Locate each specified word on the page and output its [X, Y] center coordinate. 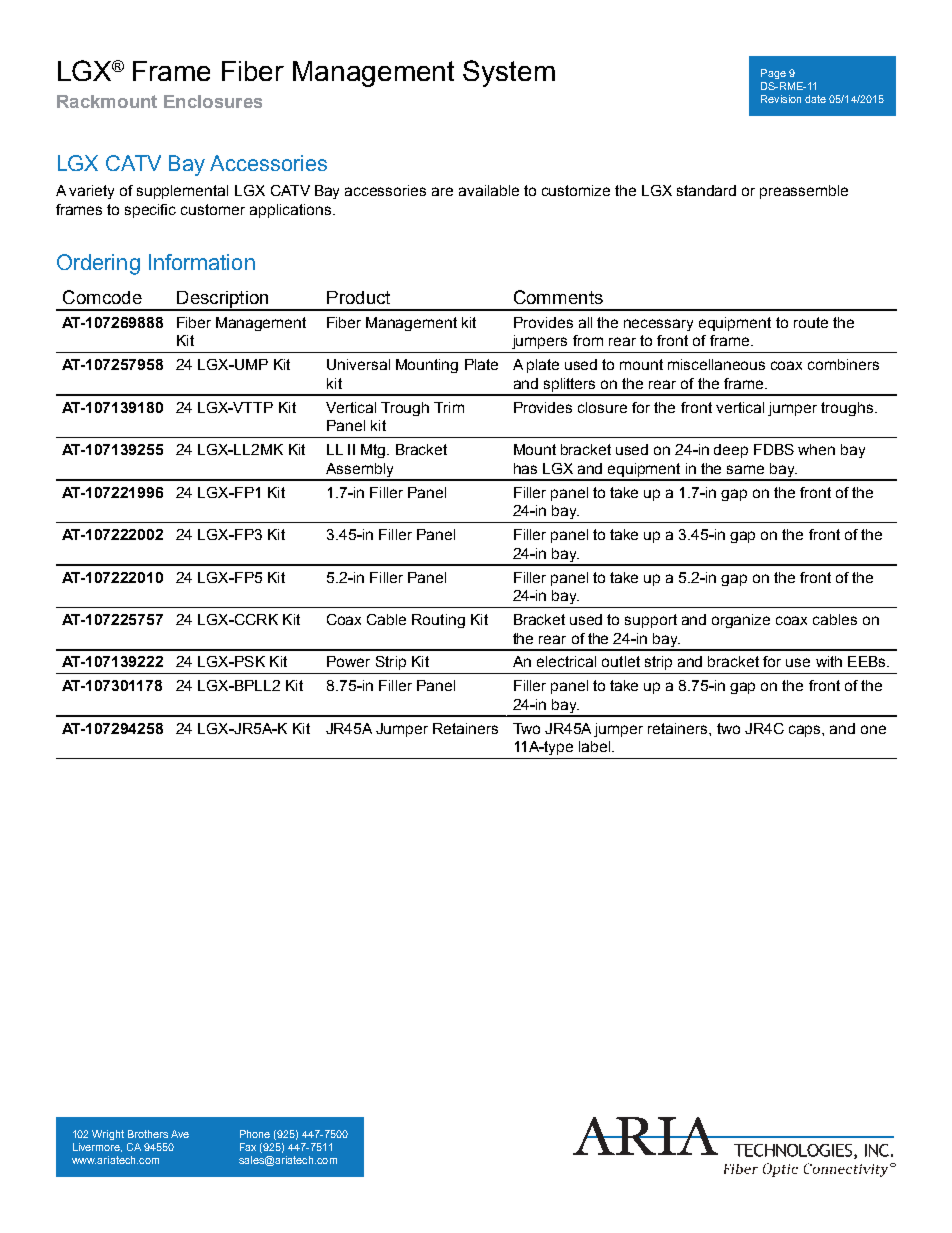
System [509, 73]
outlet [621, 661]
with [829, 661]
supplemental [182, 192]
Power [348, 661]
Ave [180, 1134]
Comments [558, 297]
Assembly [360, 471]
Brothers [148, 1134]
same [745, 469]
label [596, 746]
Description [223, 300]
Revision [781, 99]
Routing [438, 621]
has [525, 468]
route [811, 322]
